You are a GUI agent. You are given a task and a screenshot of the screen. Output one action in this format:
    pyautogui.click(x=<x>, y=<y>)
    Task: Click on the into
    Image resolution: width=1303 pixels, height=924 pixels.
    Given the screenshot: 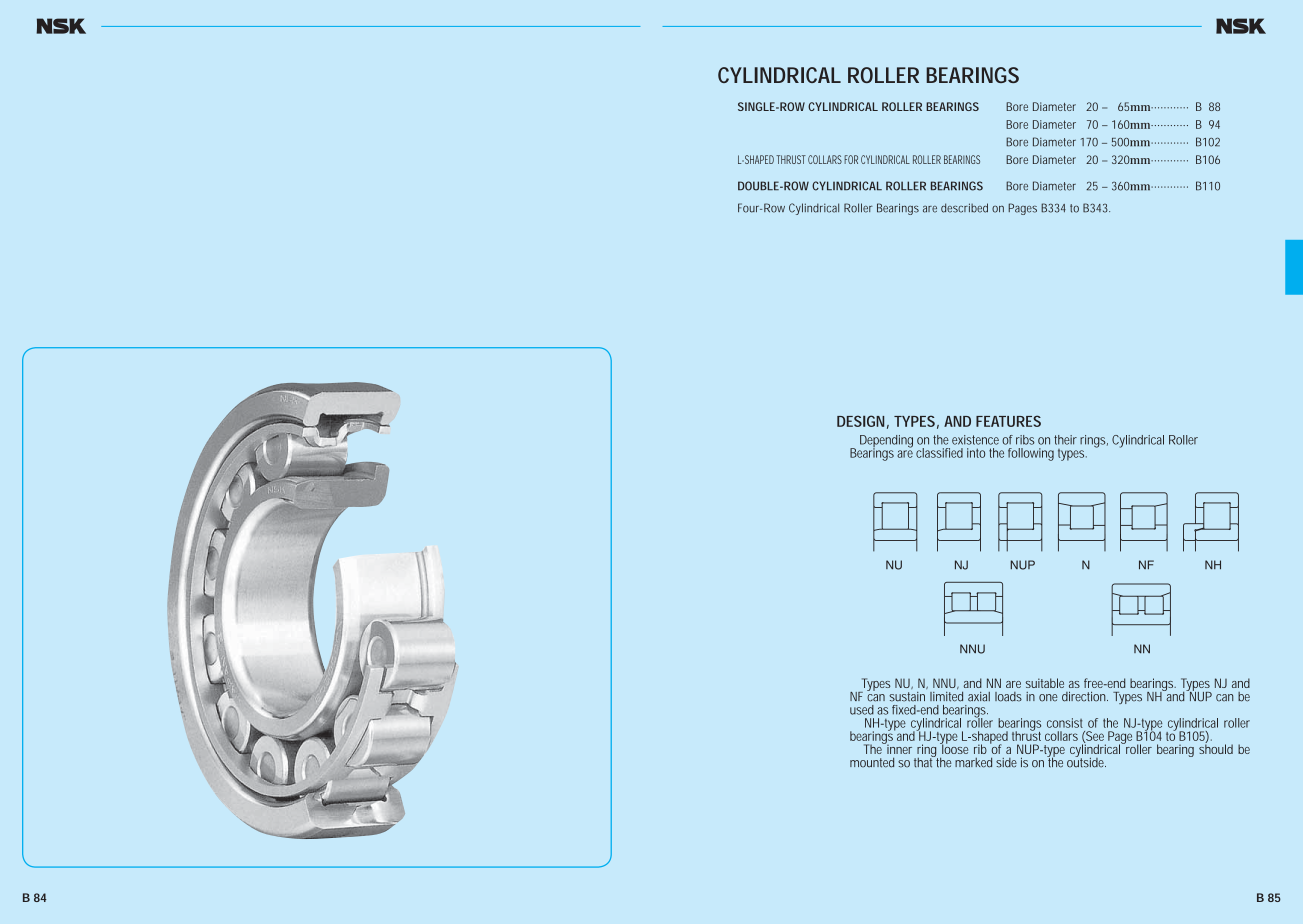 What is the action you would take?
    pyautogui.click(x=976, y=453)
